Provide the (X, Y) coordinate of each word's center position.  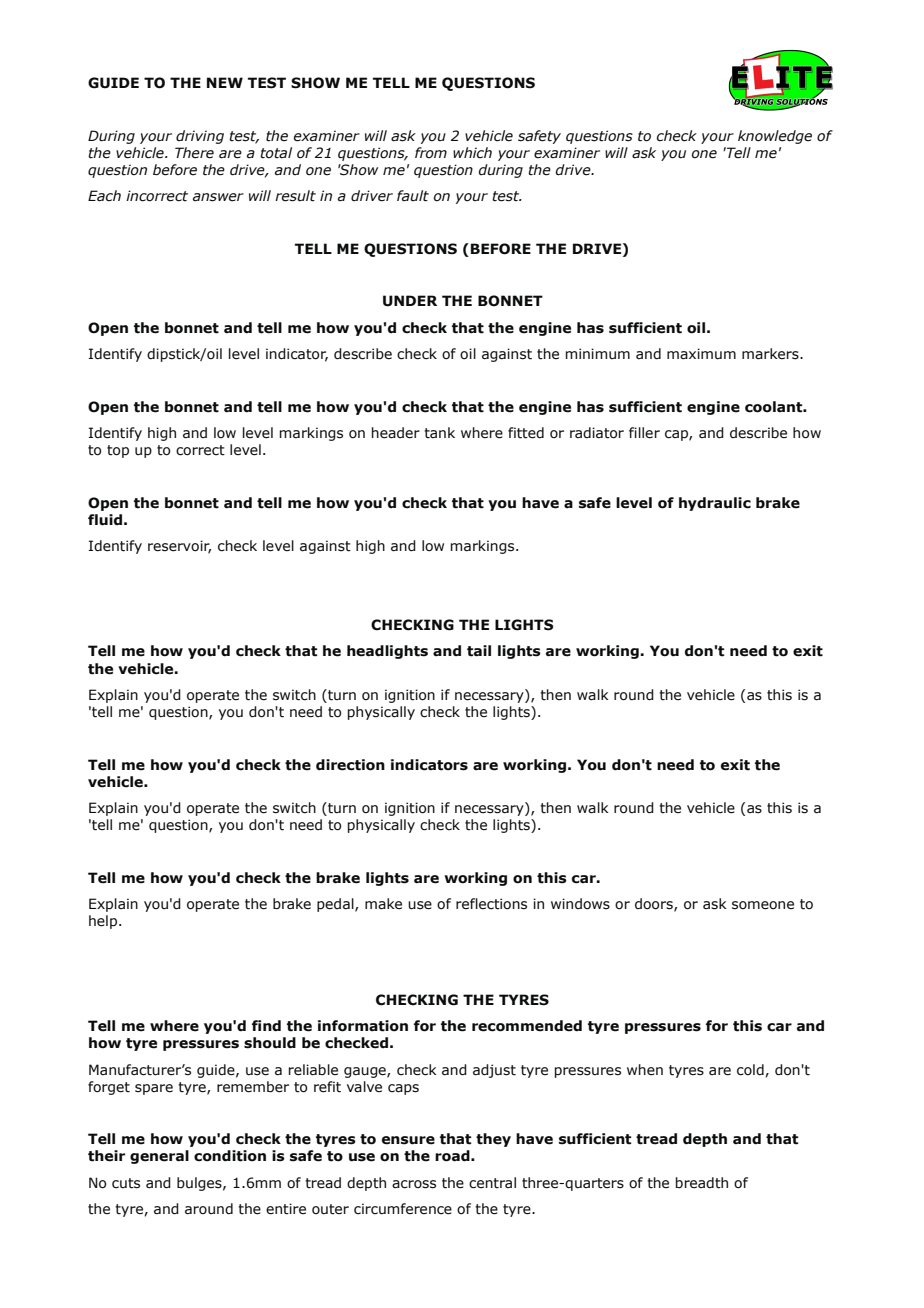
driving (200, 137)
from (431, 153)
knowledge (775, 137)
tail (479, 651)
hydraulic (715, 504)
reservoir (179, 547)
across (414, 1184)
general (159, 1157)
